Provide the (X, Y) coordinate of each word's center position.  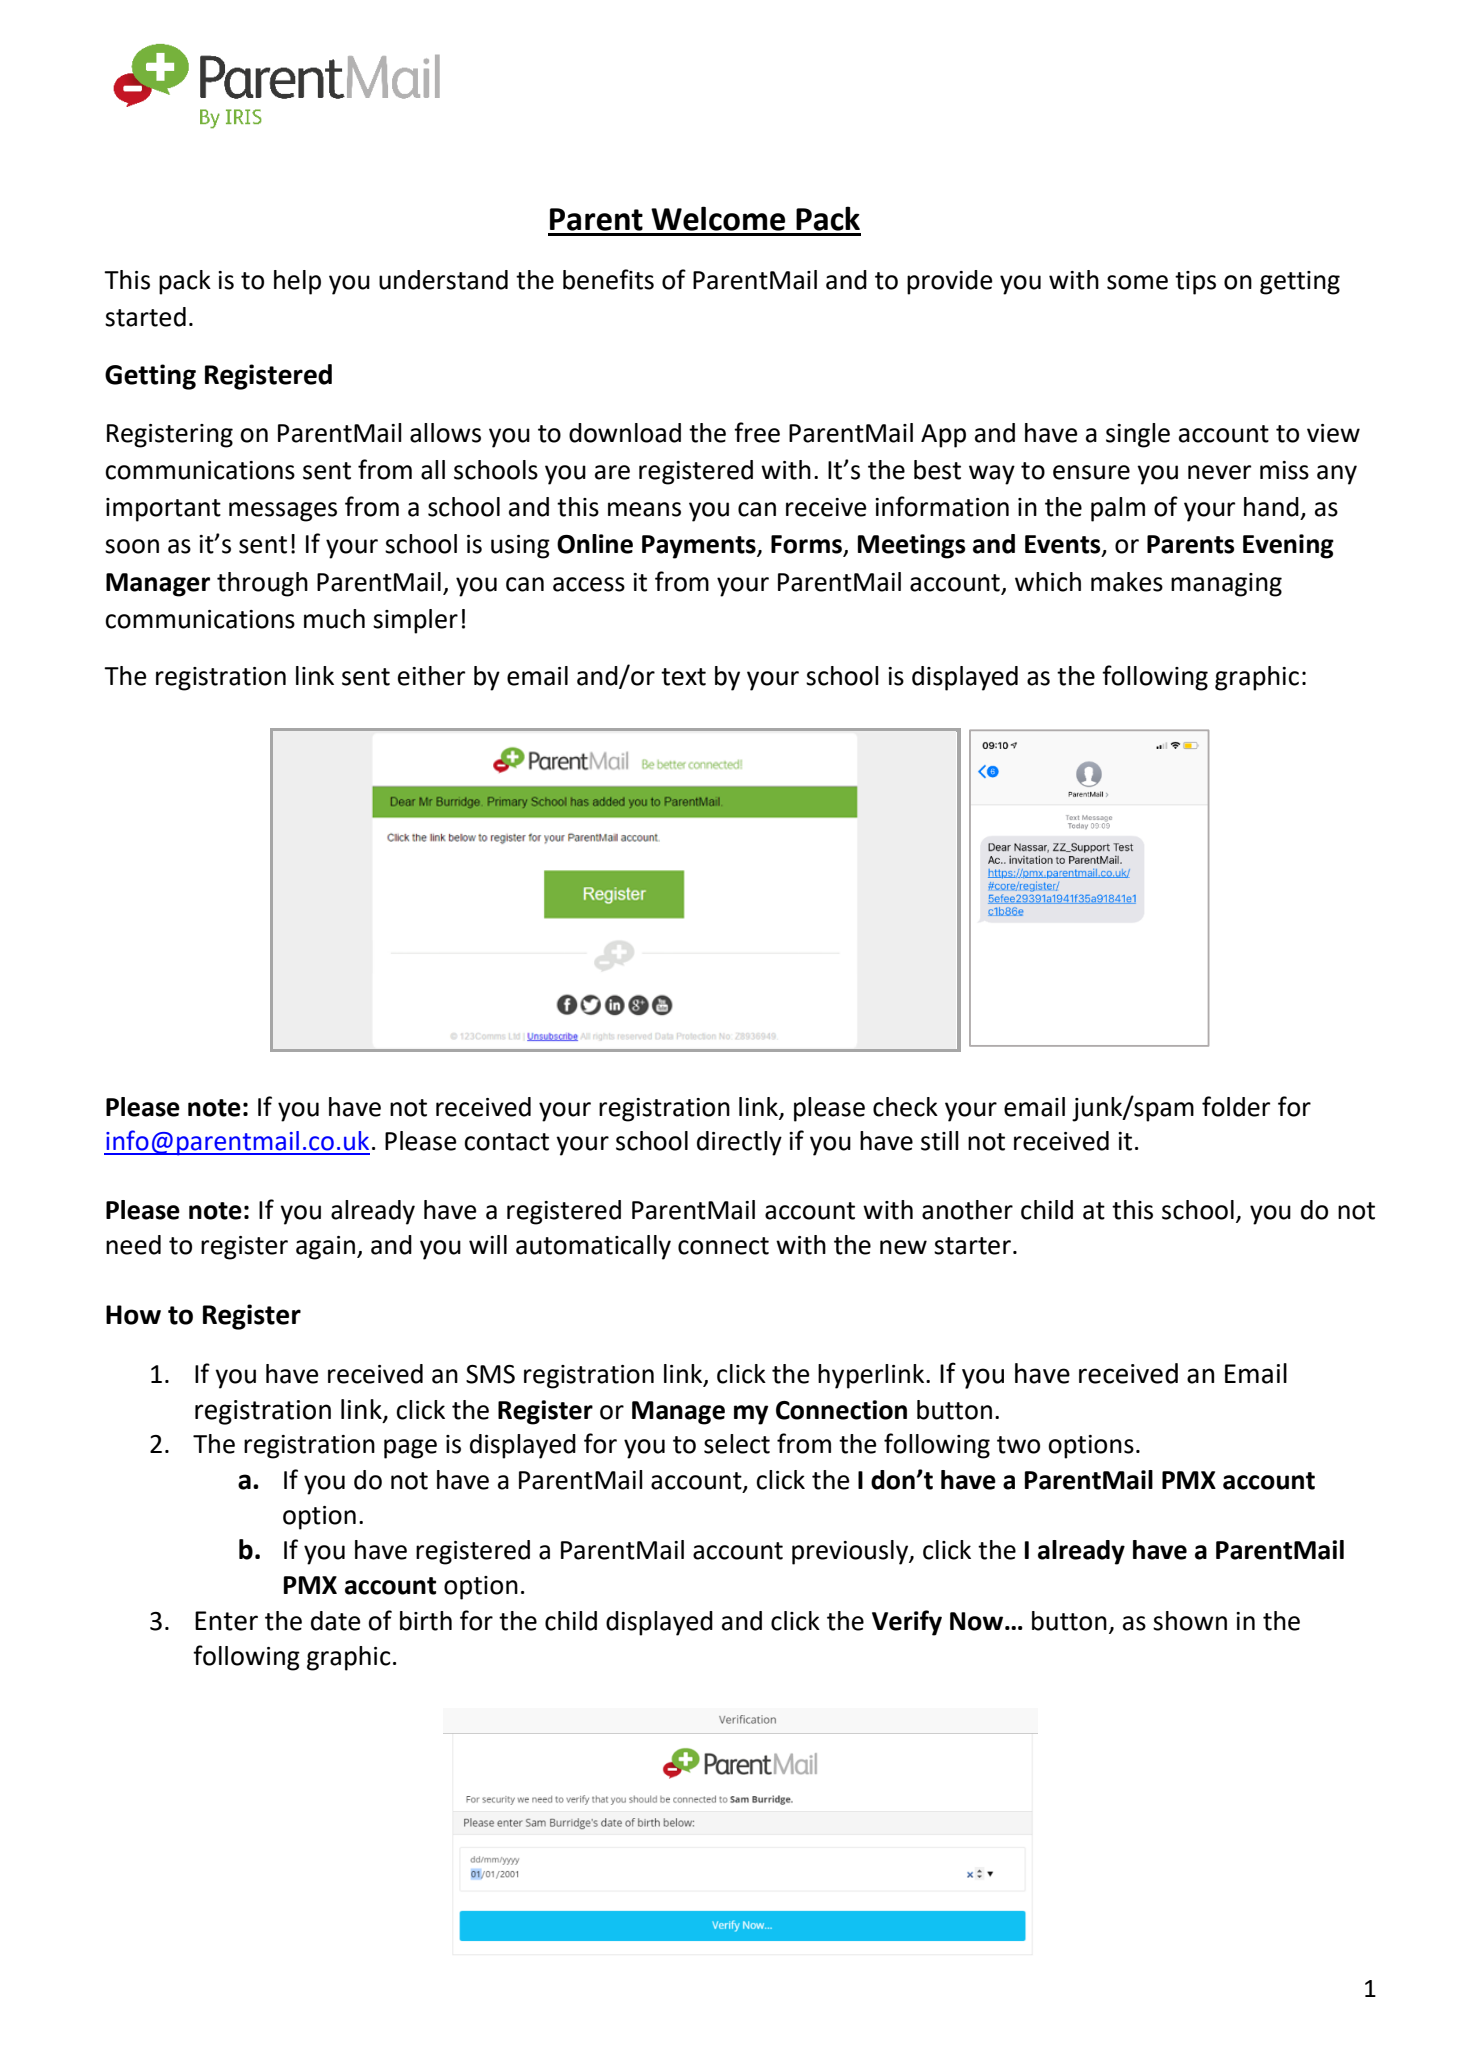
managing (1226, 585)
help (297, 282)
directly (739, 1143)
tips (1195, 283)
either (431, 676)
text (683, 677)
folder (1236, 1106)
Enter (226, 1621)
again (325, 1248)
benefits (608, 279)
